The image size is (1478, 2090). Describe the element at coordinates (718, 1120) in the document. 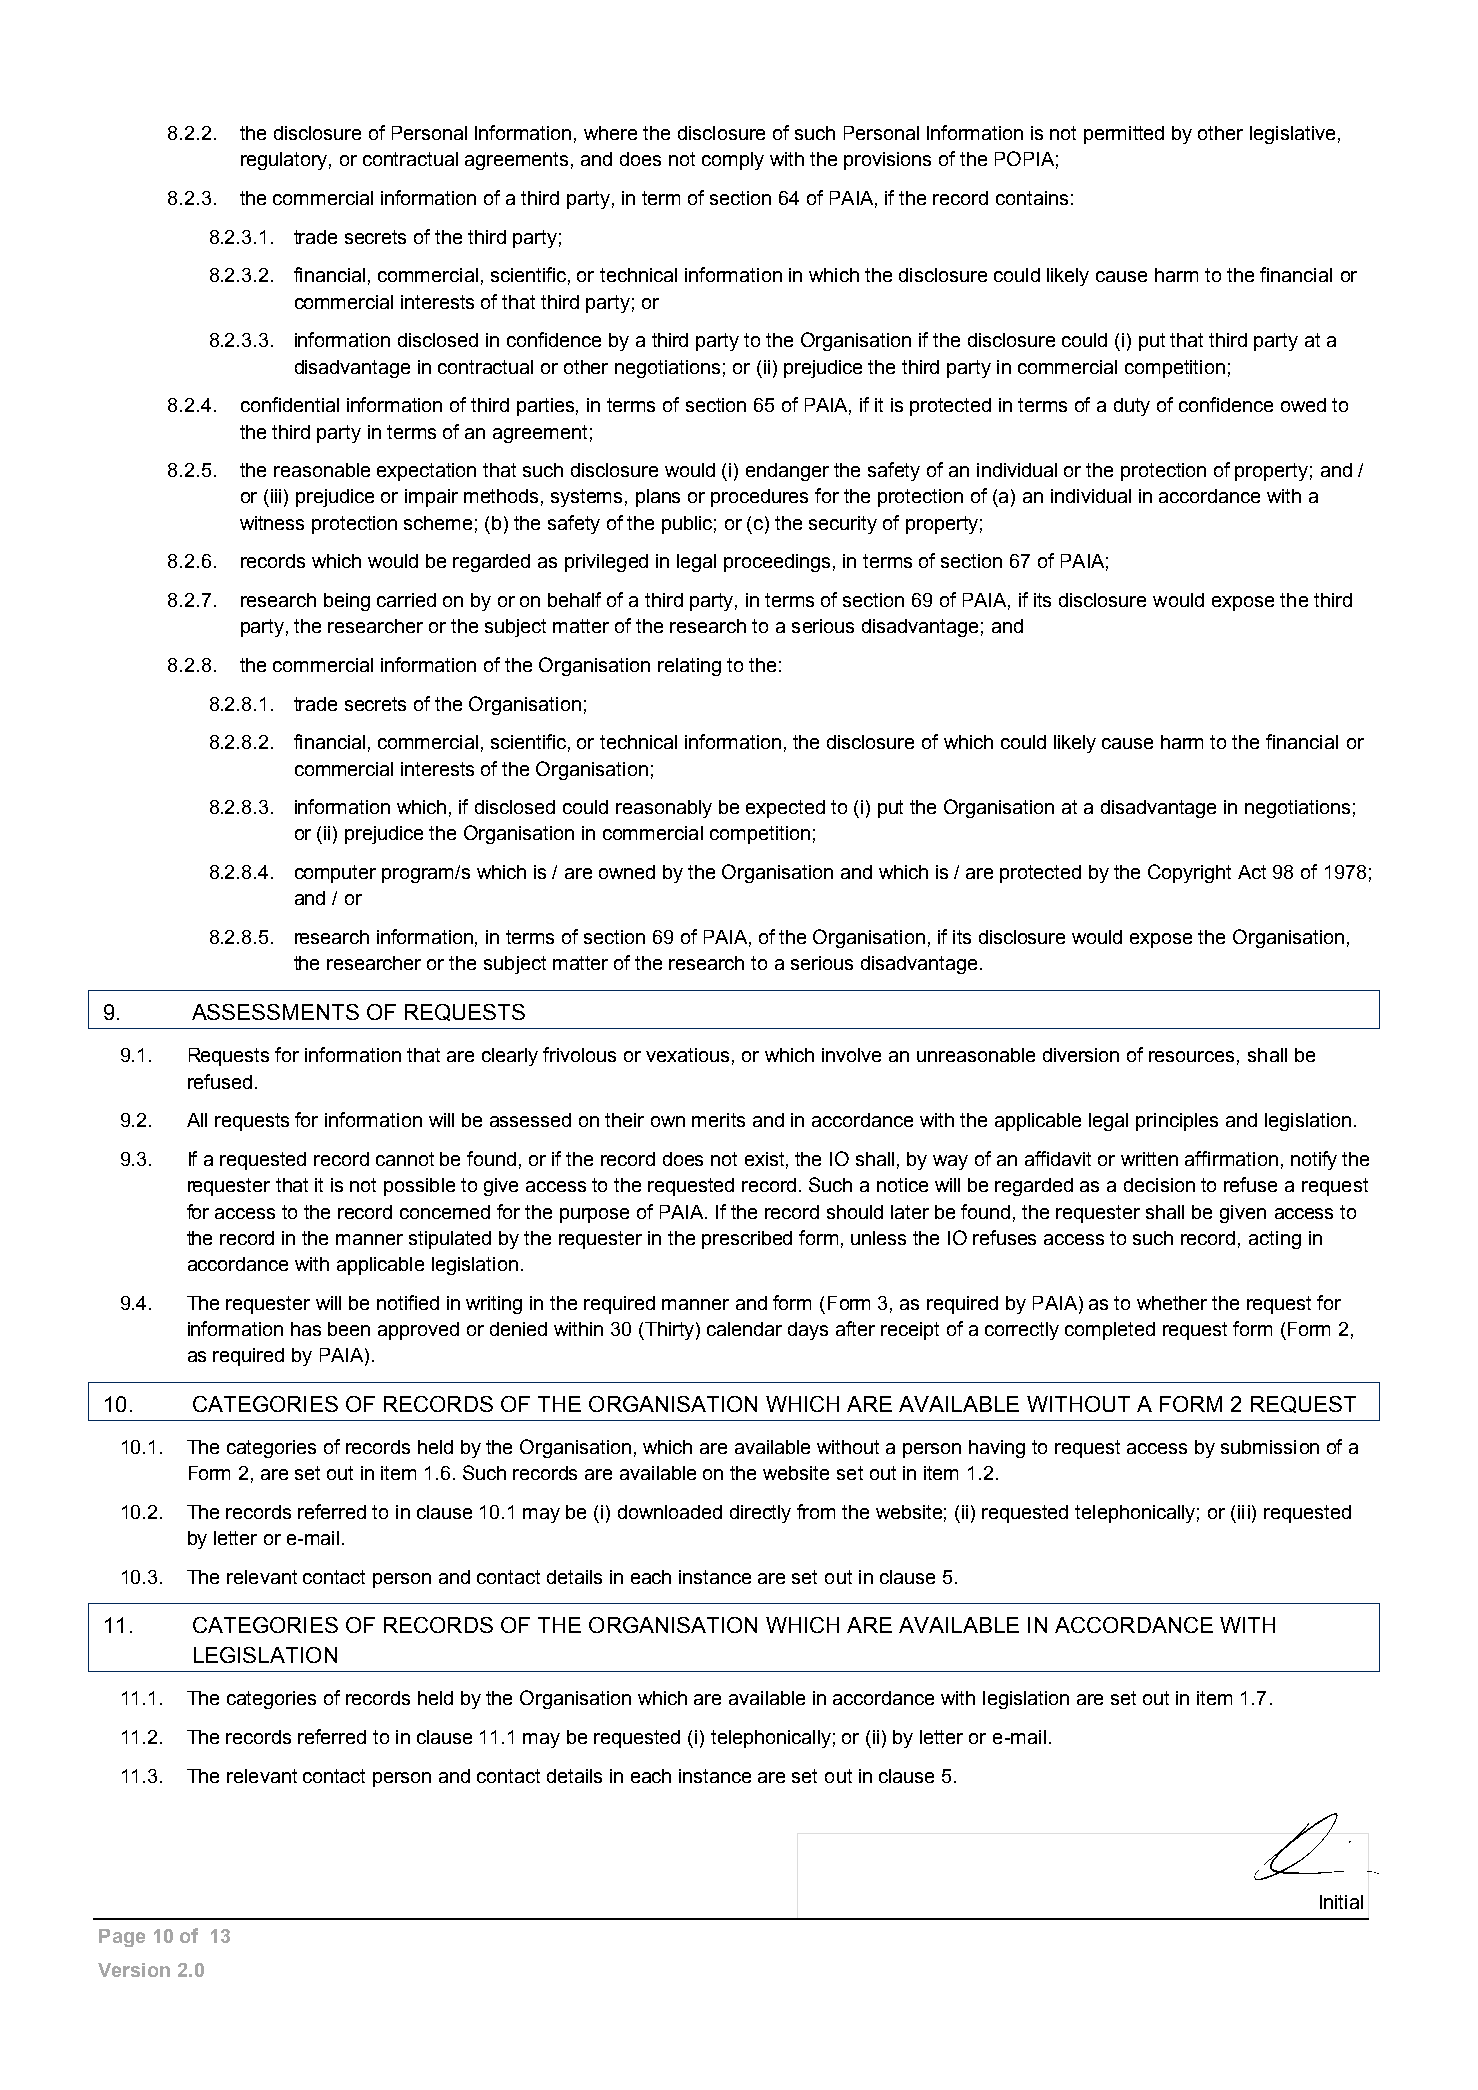

I see `merits` at that location.
